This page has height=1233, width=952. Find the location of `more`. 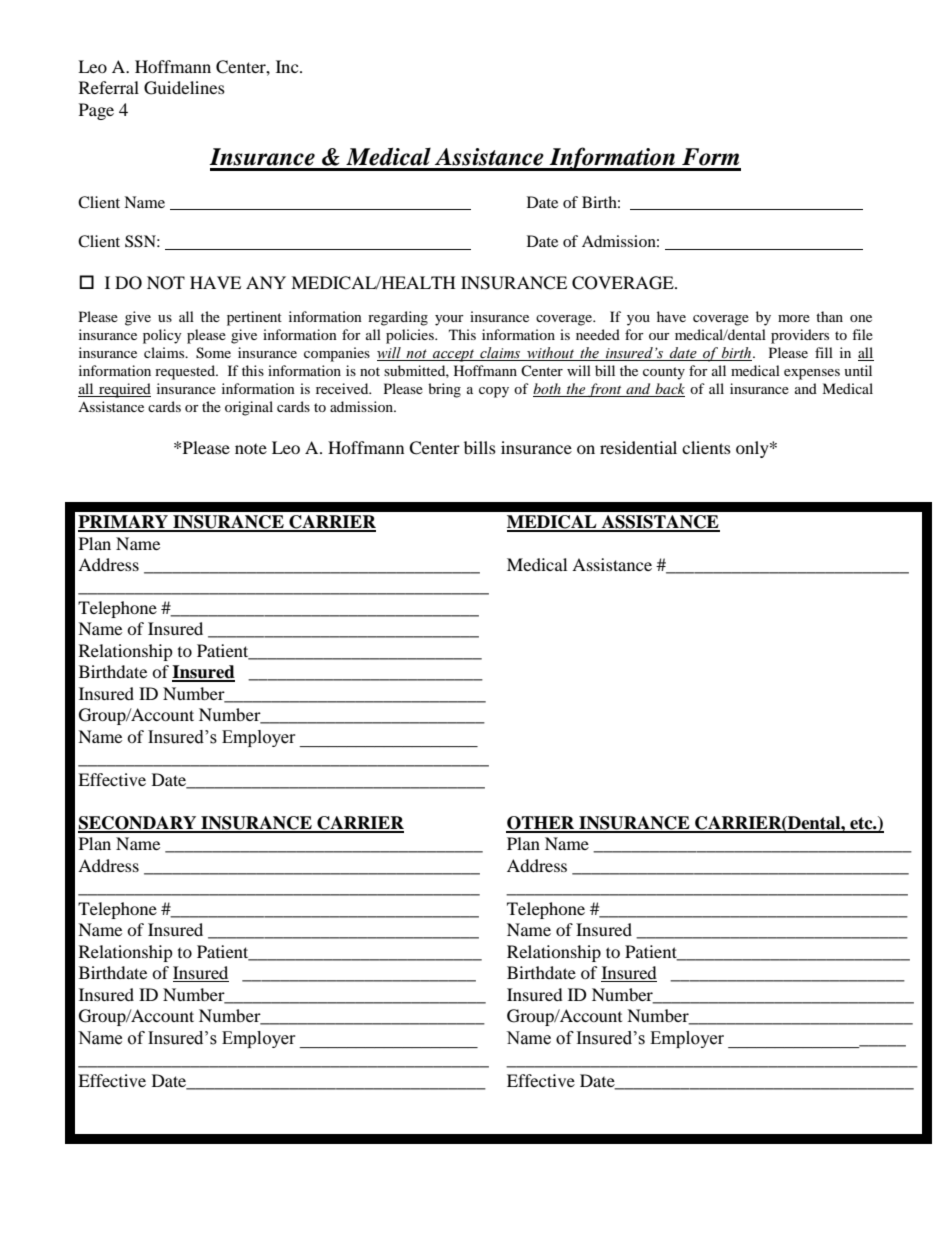

more is located at coordinates (794, 318).
